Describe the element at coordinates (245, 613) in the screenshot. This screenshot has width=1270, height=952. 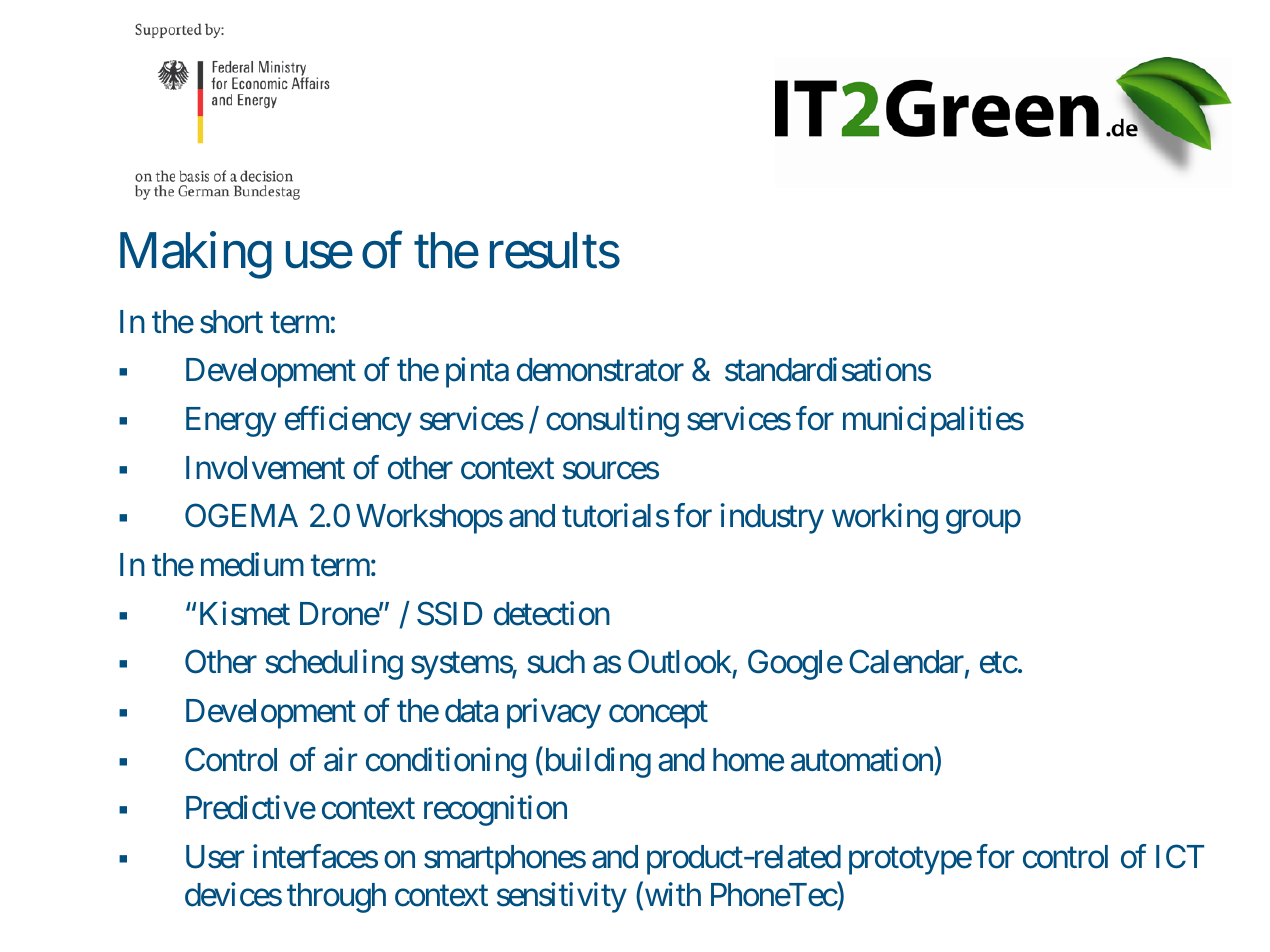
I see `Kismet` at that location.
